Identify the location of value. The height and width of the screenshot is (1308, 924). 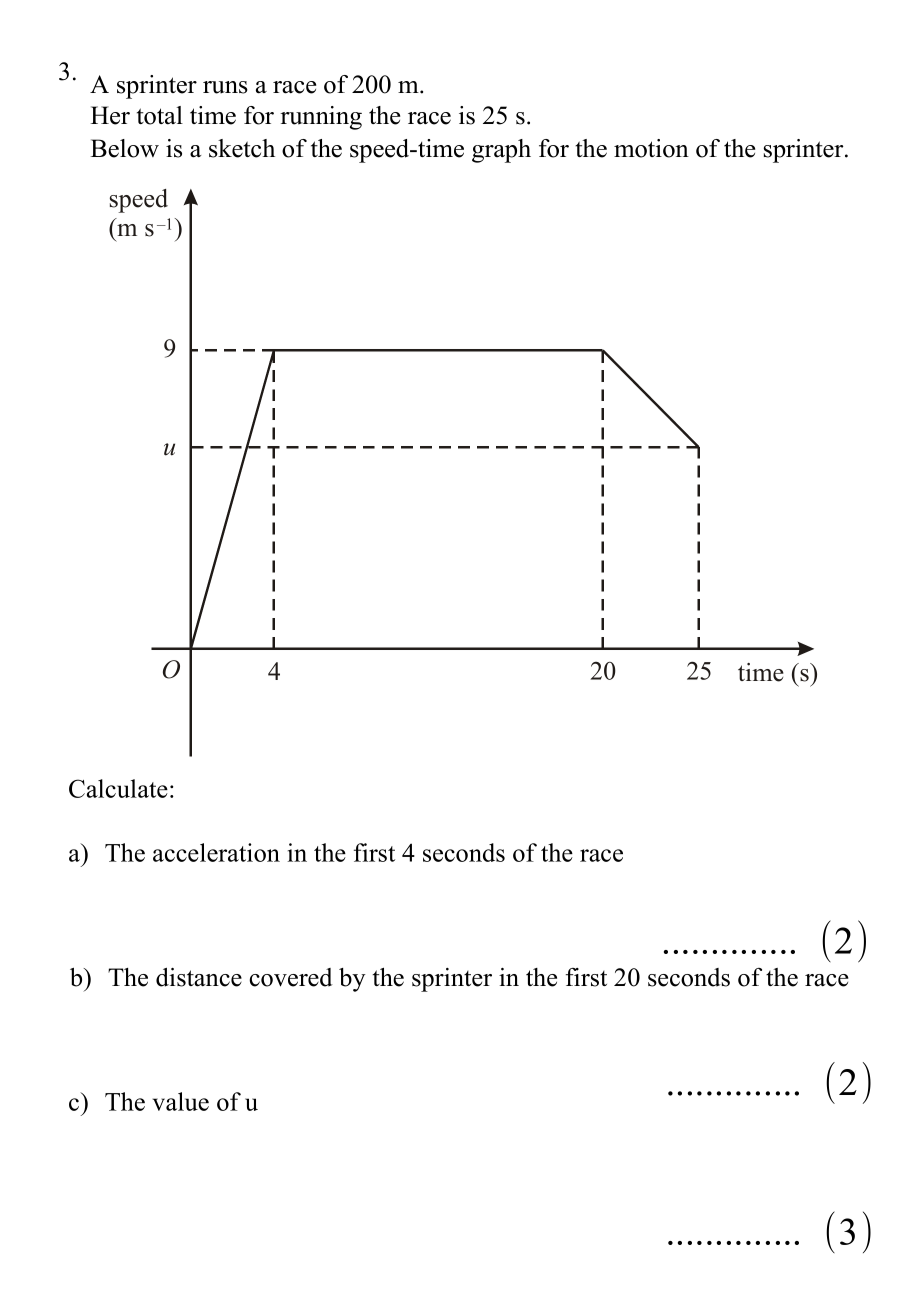
(180, 1101).
